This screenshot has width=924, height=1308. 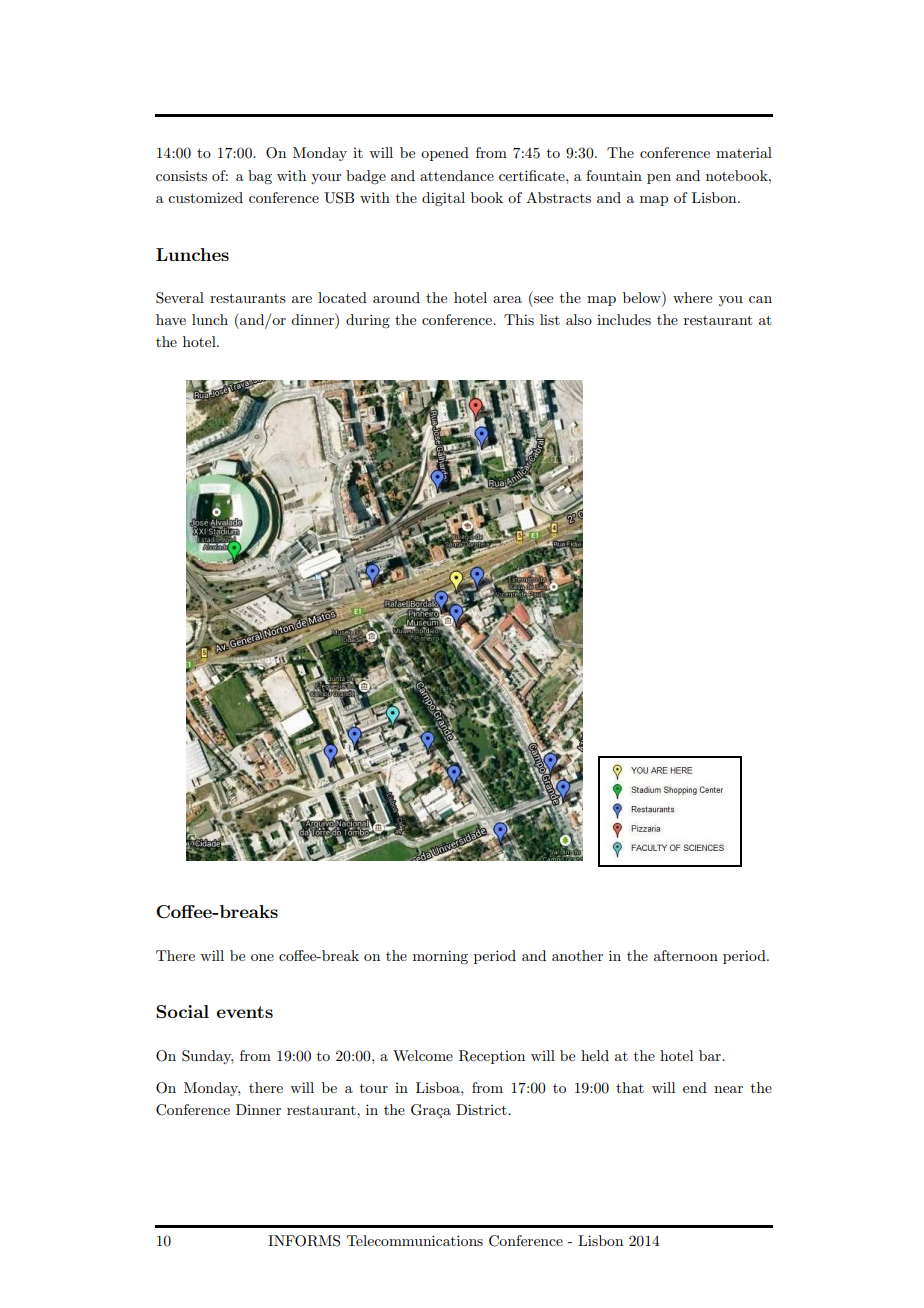 What do you see at coordinates (711, 1055) in the screenshot?
I see `bar` at bounding box center [711, 1055].
